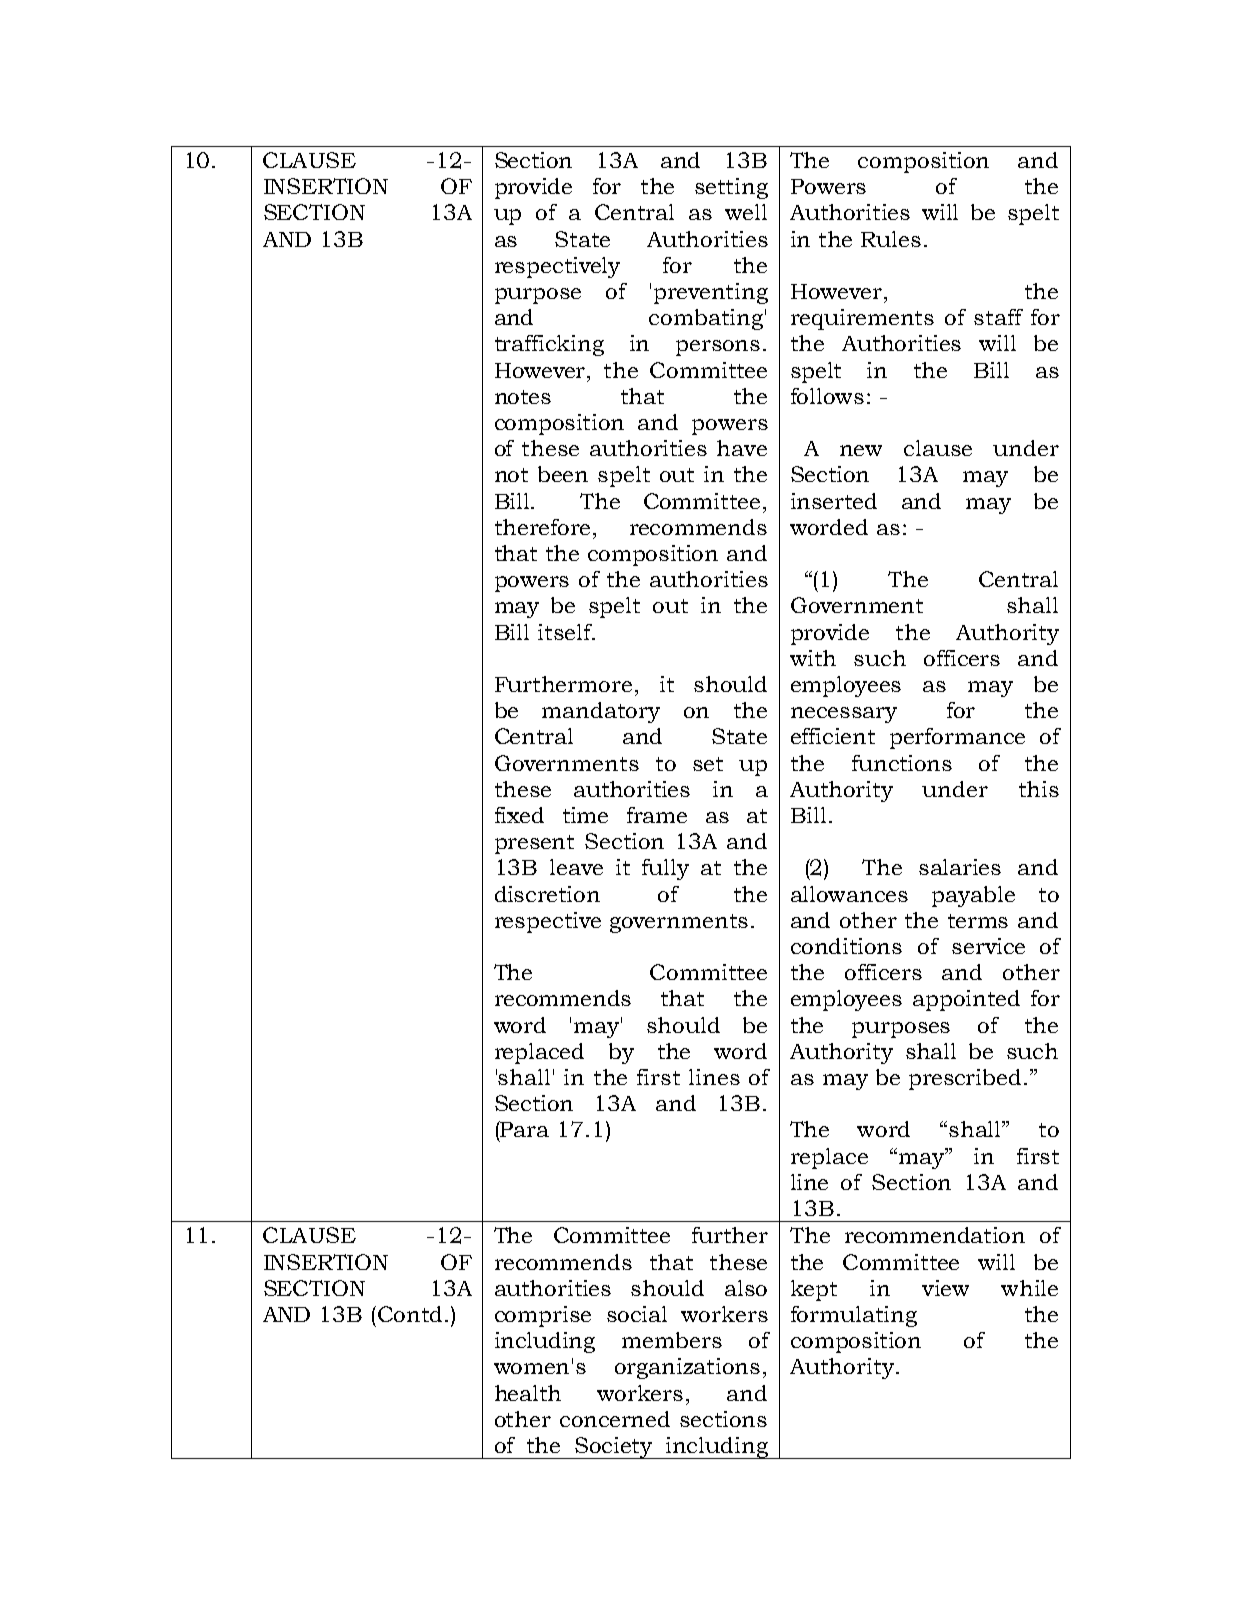 The height and width of the screenshot is (1607, 1242). Describe the element at coordinates (960, 867) in the screenshot. I see `salaries` at that location.
